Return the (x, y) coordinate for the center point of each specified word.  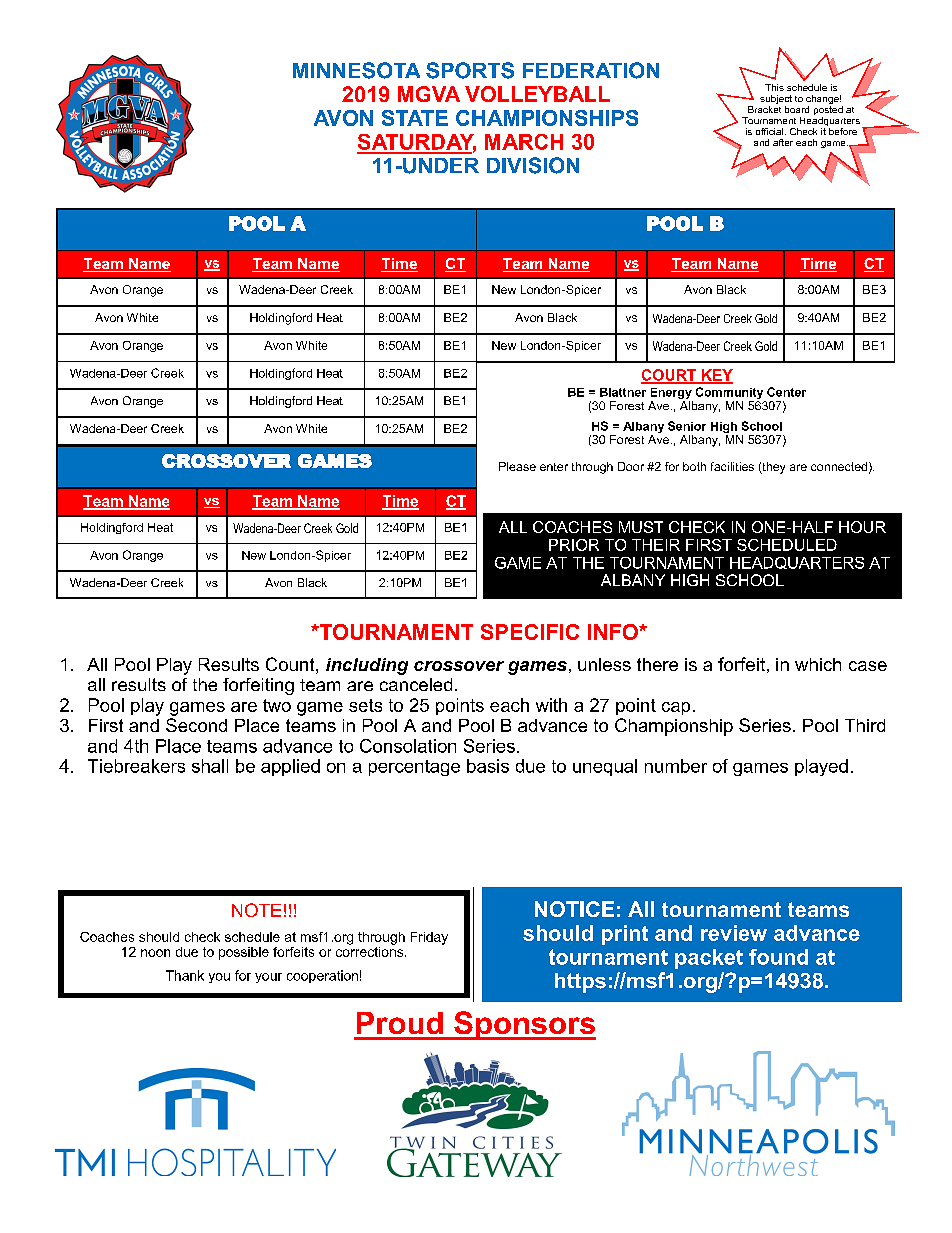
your (268, 978)
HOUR (862, 527)
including (367, 666)
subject (776, 101)
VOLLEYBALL (537, 94)
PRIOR (574, 545)
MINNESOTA (356, 70)
